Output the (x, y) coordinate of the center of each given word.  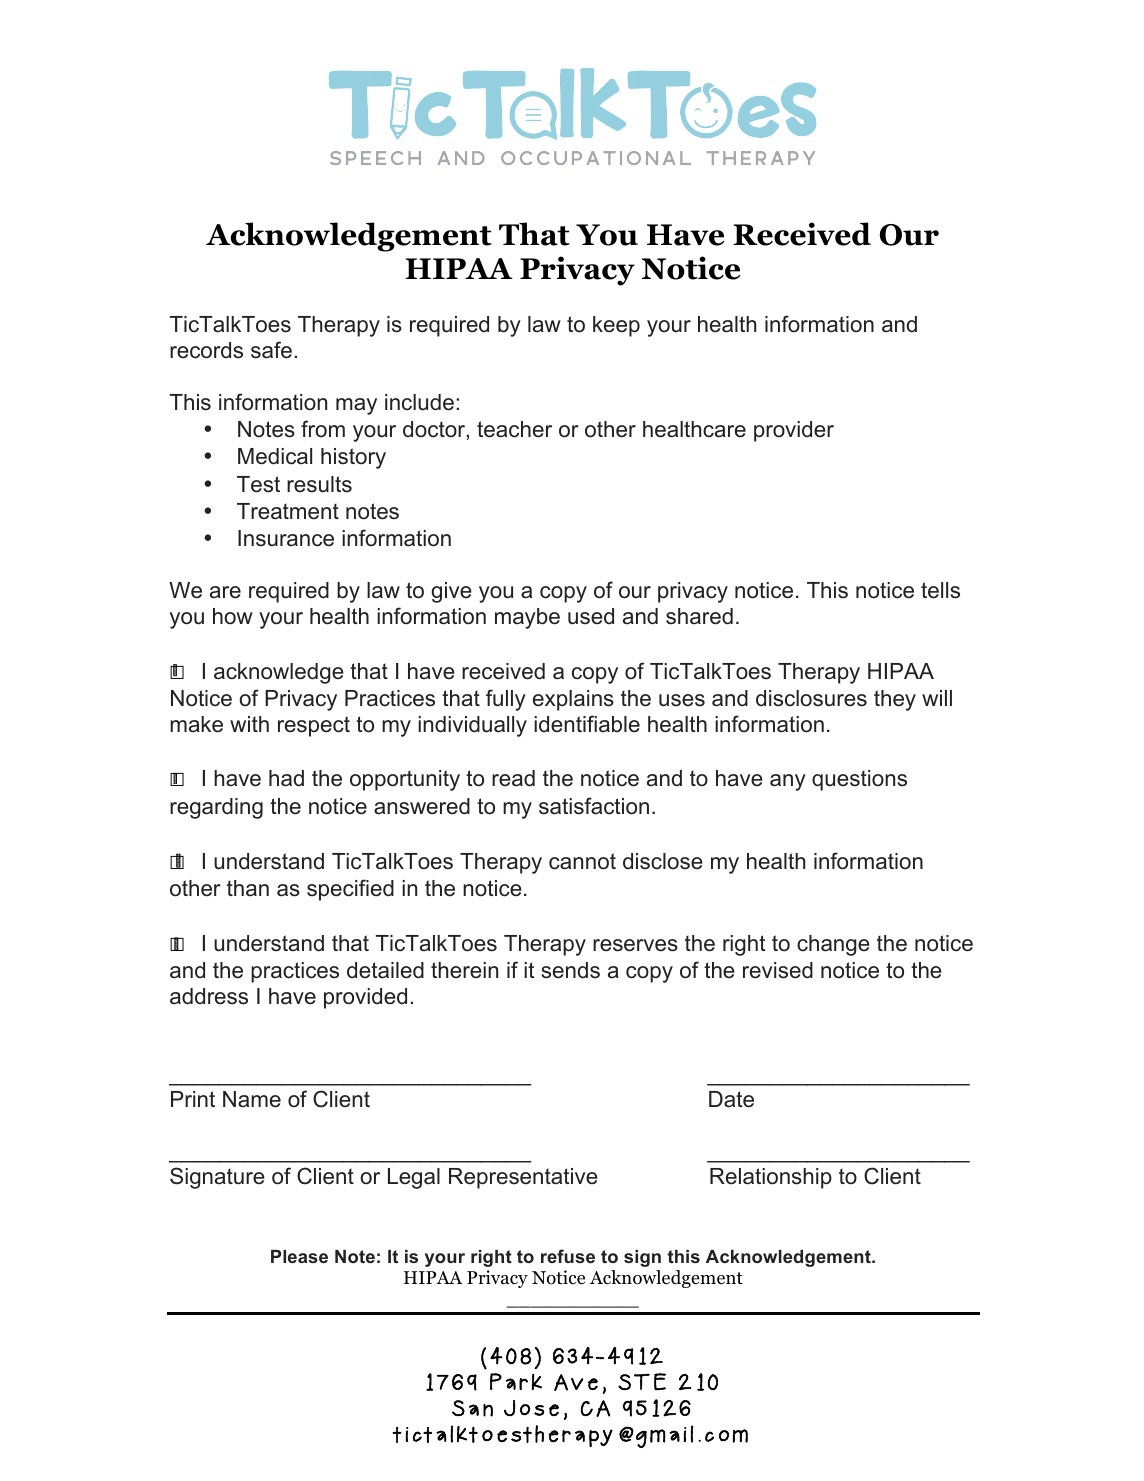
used (591, 616)
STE (642, 1381)
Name (252, 1099)
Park (516, 1381)
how (233, 616)
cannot (582, 861)
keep (616, 326)
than (248, 888)
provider (794, 431)
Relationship (771, 1178)
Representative (523, 1178)
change (833, 945)
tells (940, 590)
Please (299, 1256)
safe (271, 350)
